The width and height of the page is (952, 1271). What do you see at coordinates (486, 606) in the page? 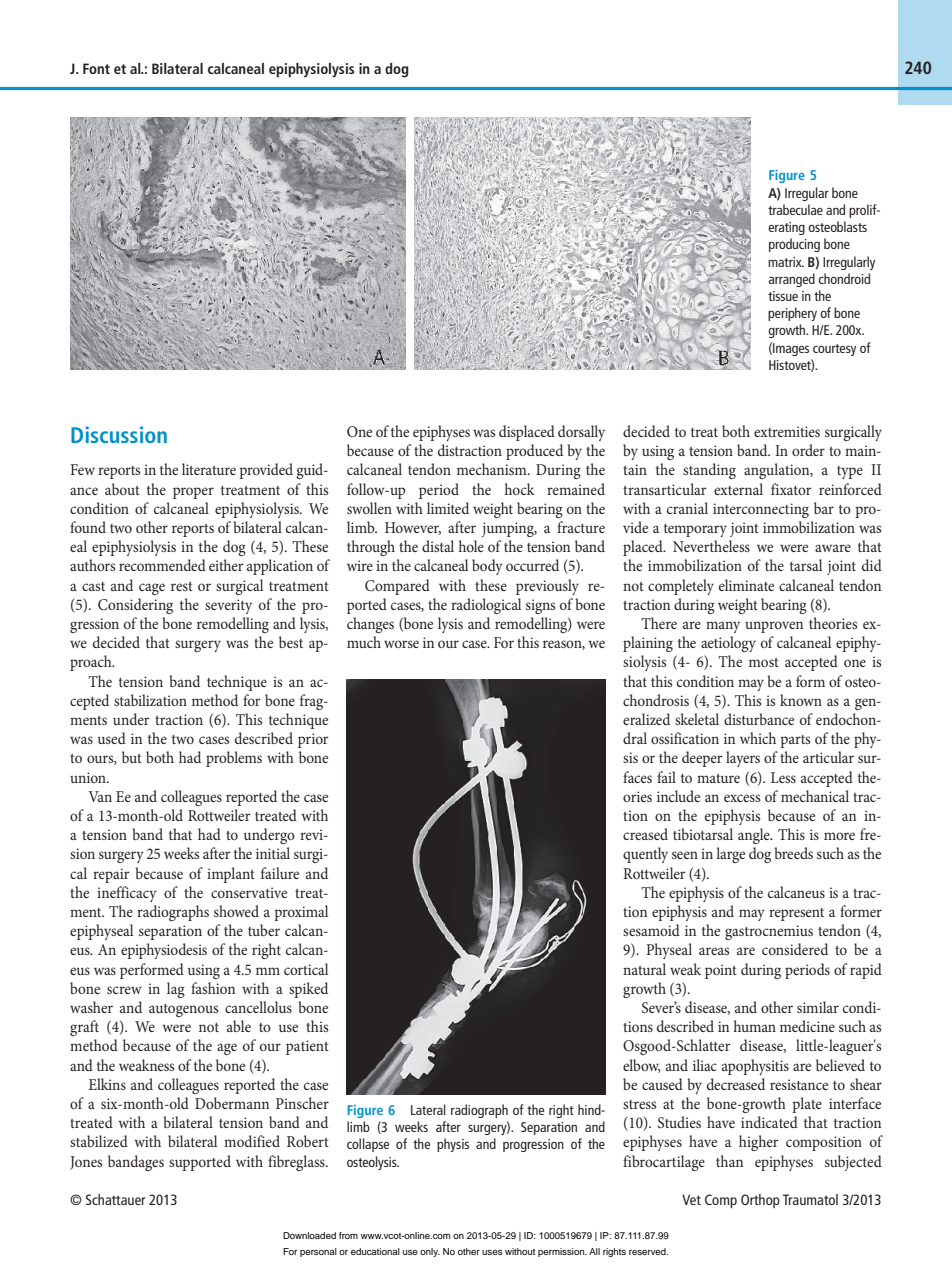
I see `radiological` at bounding box center [486, 606].
